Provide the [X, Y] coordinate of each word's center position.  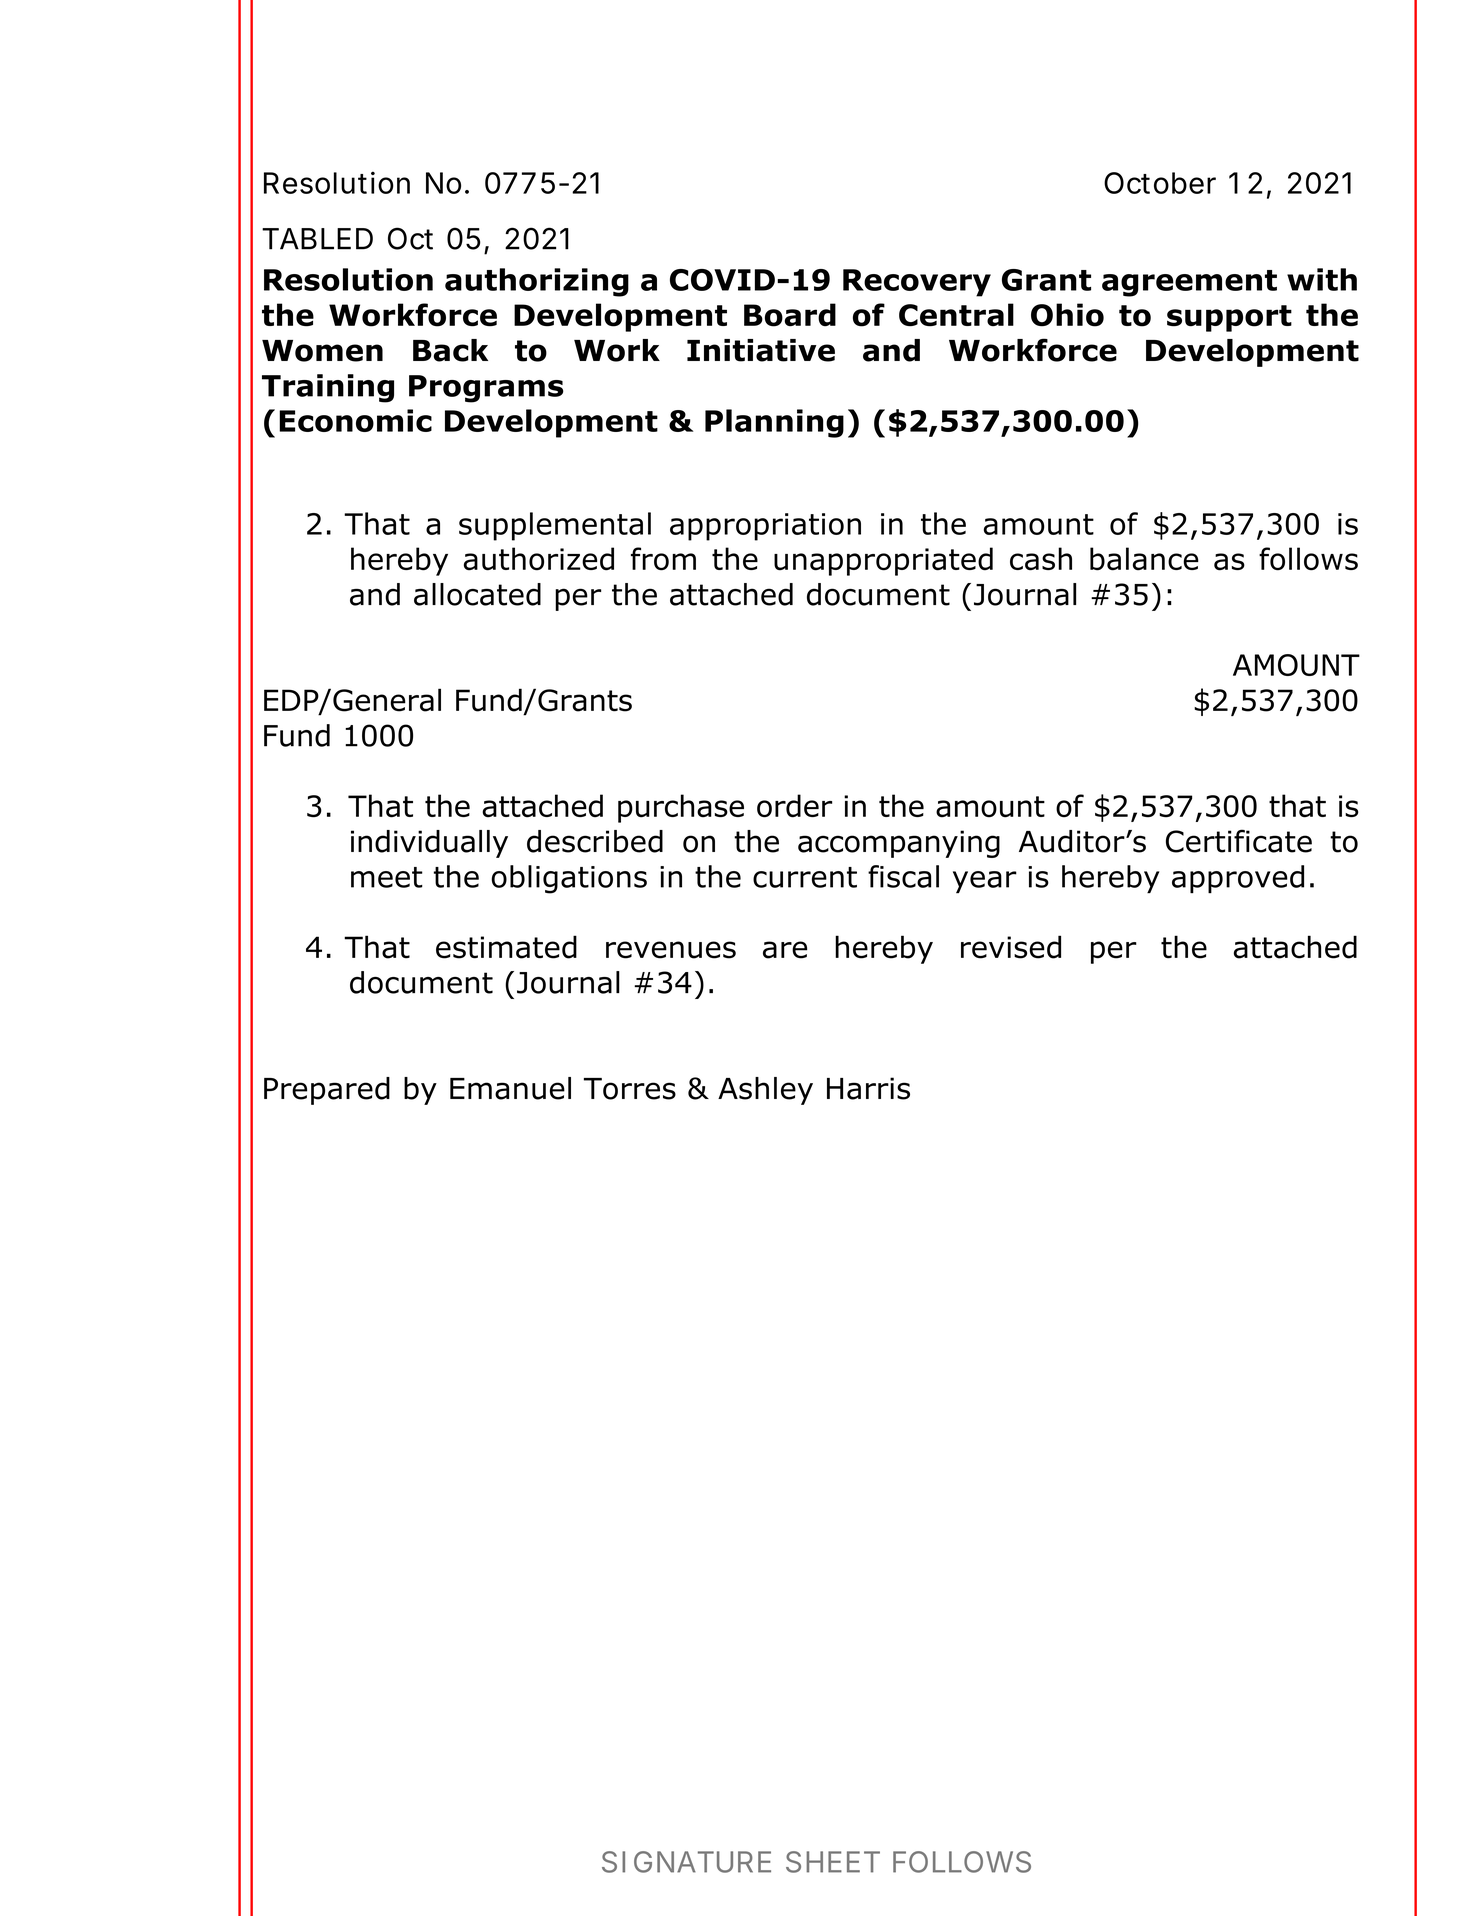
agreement [1189, 283]
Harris [868, 1088]
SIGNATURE [686, 1862]
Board [790, 315]
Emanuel [510, 1088]
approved [1238, 879]
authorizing [537, 282]
